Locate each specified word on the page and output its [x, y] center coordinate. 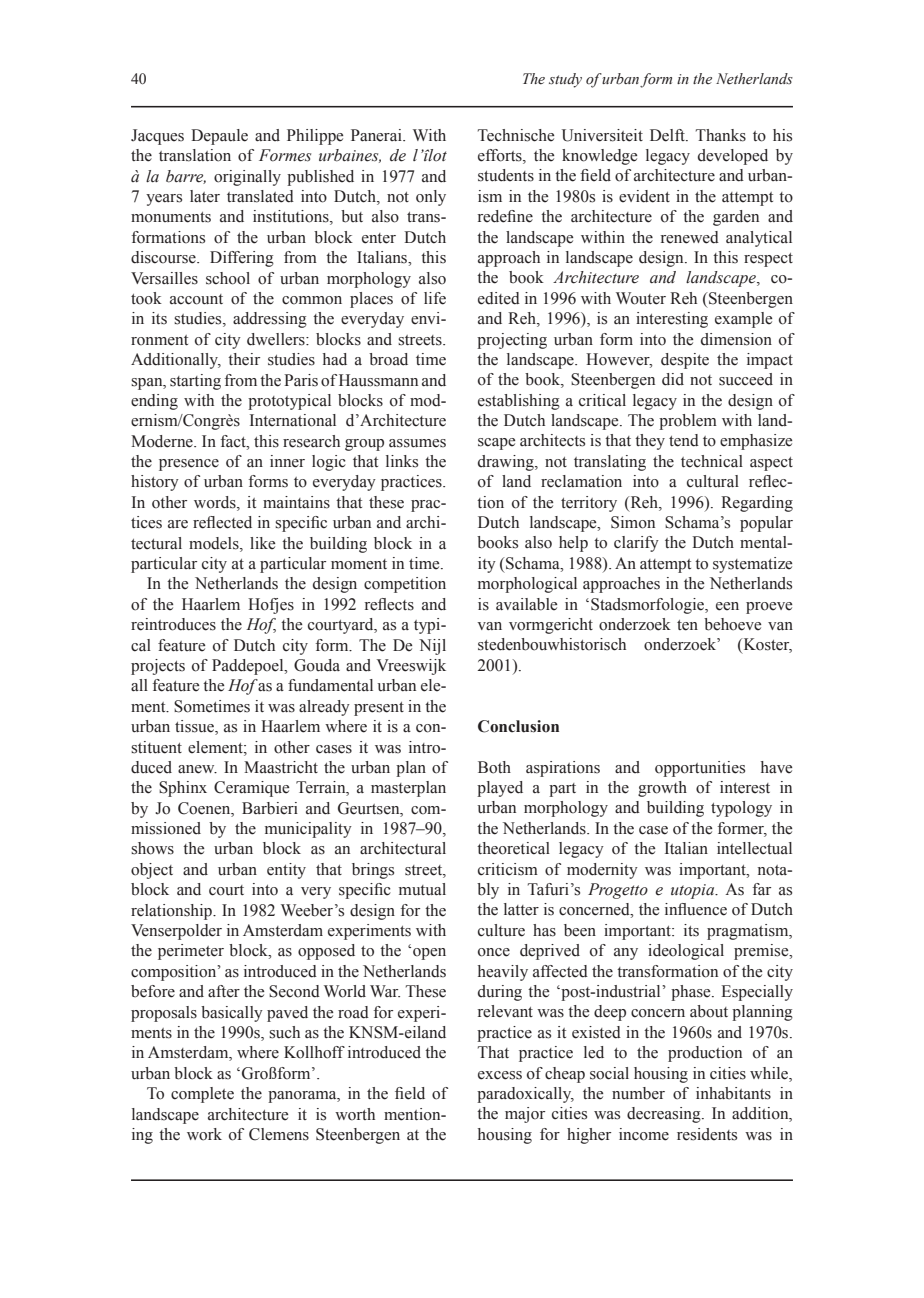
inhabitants [733, 1093]
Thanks [721, 135]
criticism [508, 869]
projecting [512, 341]
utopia [694, 891]
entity [286, 871]
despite [685, 361]
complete [202, 1095]
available [526, 604]
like [262, 543]
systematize [752, 565]
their [244, 359]
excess [500, 1075]
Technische [516, 135]
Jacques [157, 137]
